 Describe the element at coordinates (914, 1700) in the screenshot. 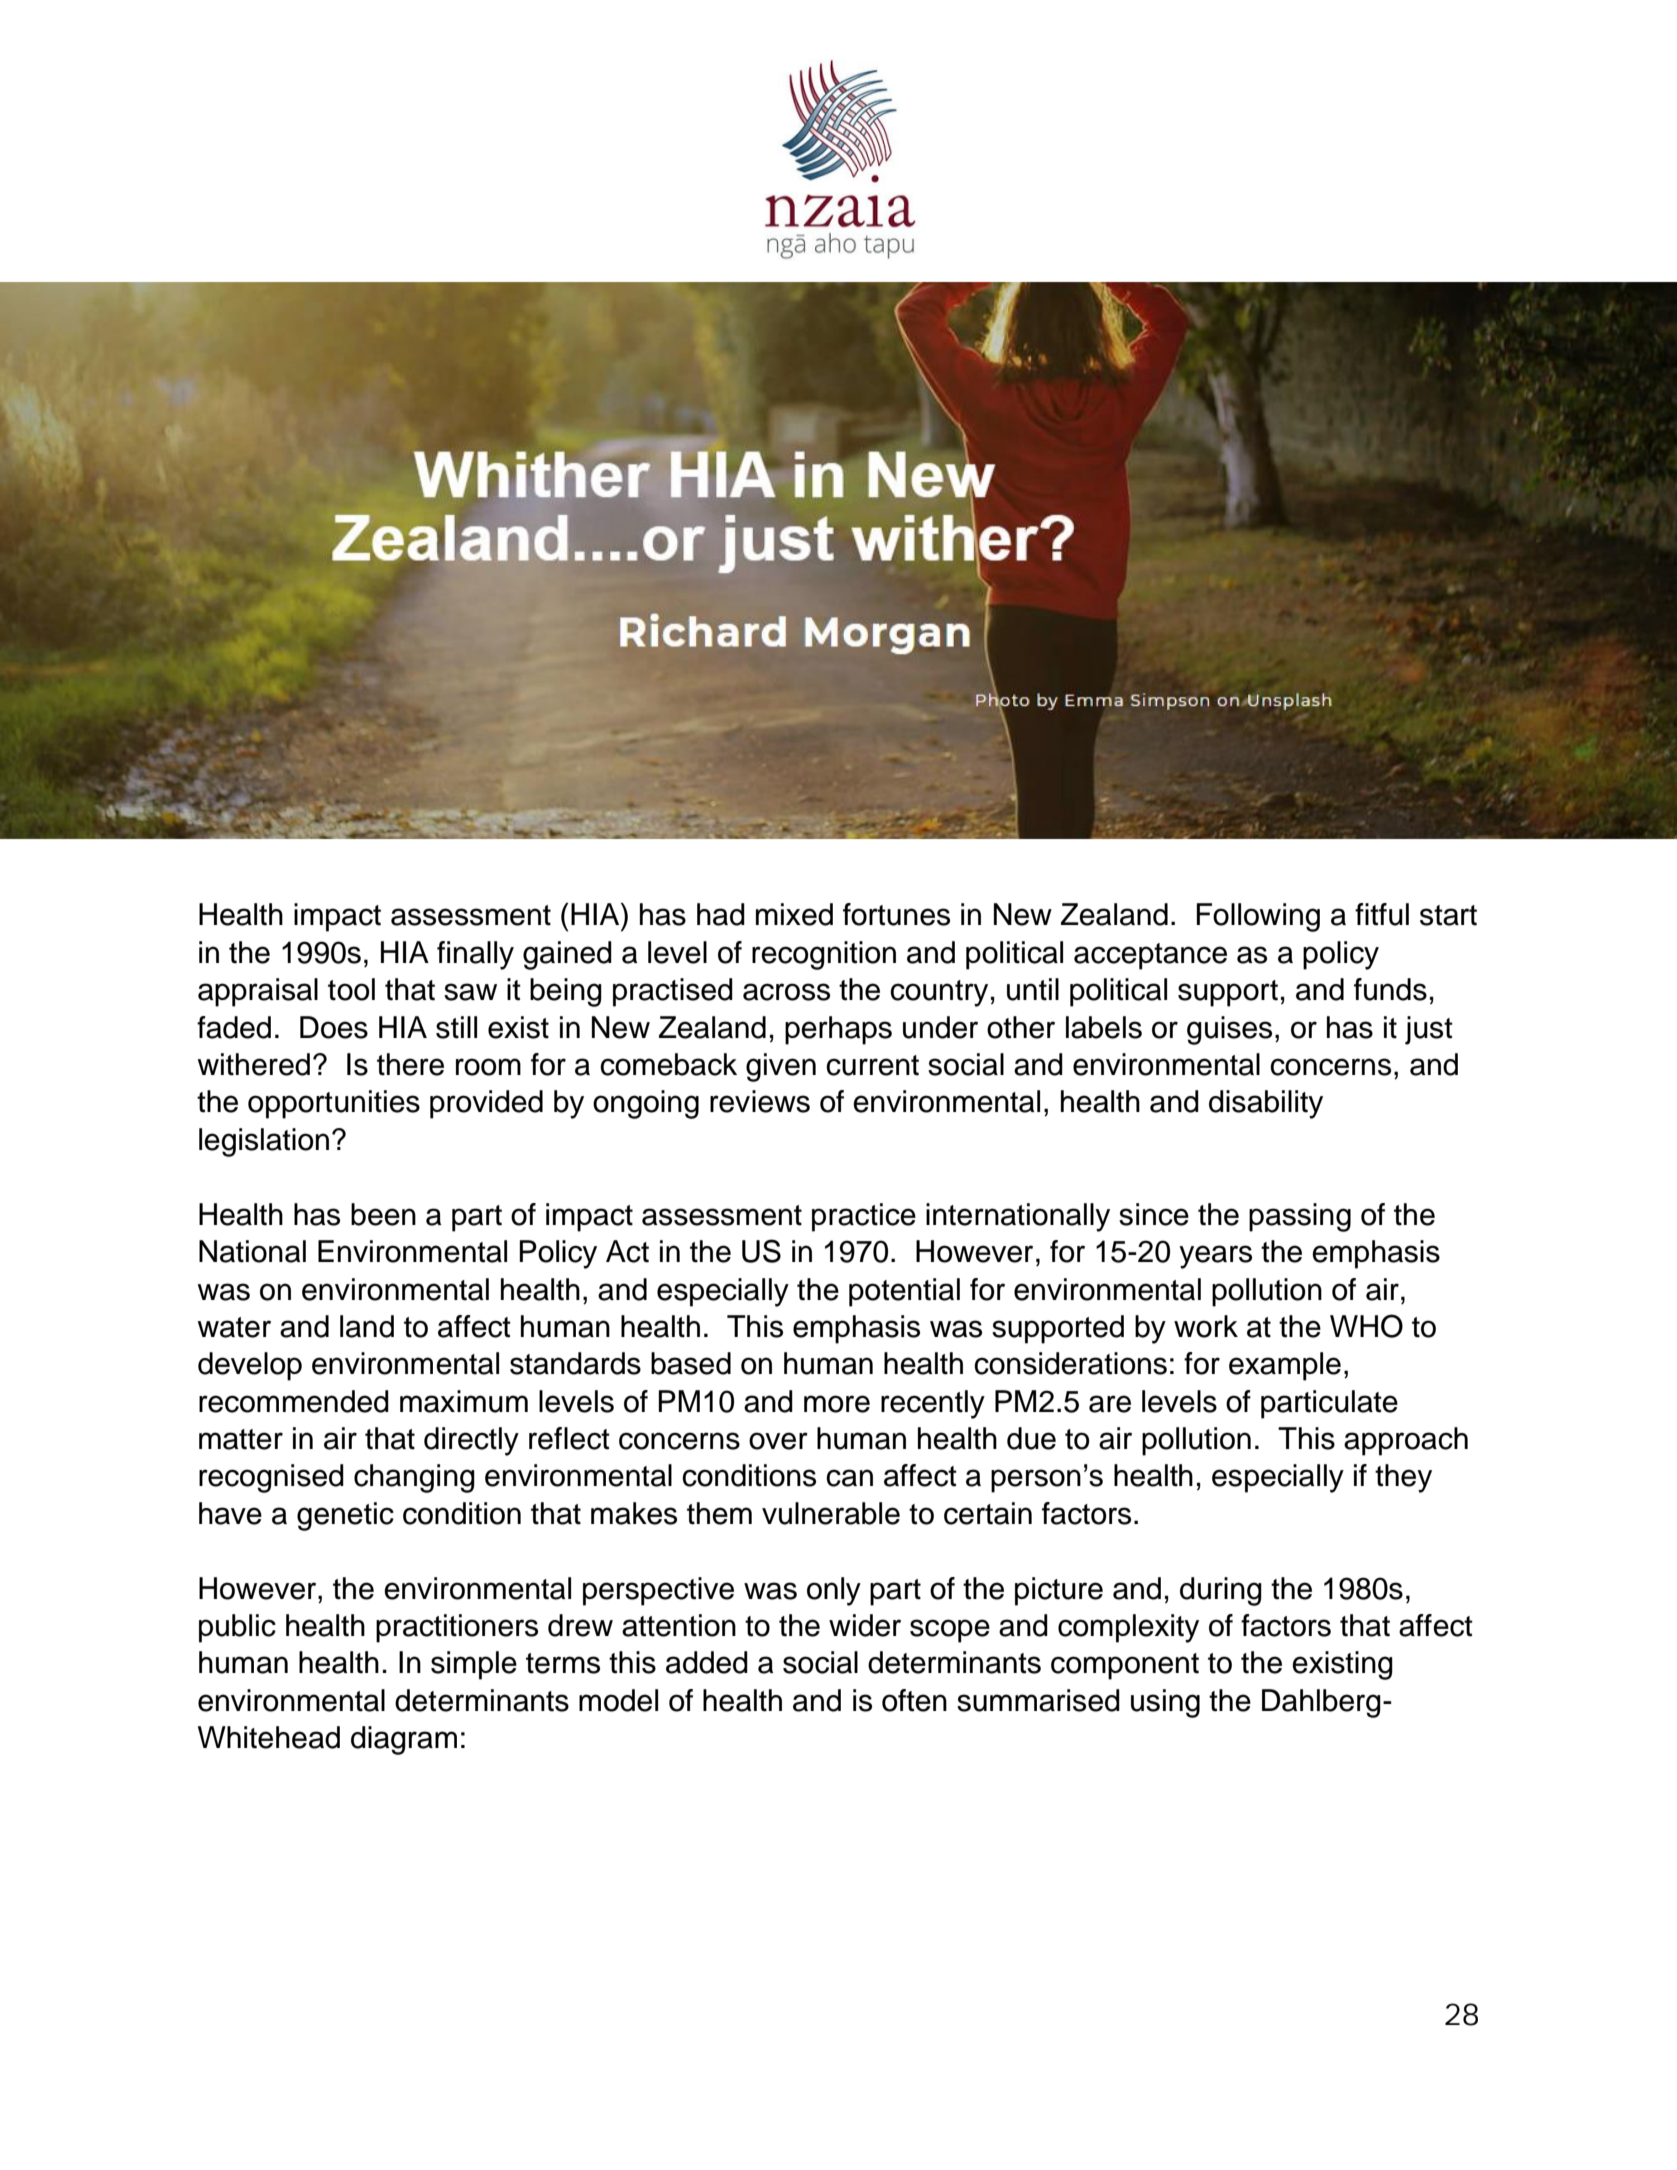

I see `often` at that location.
